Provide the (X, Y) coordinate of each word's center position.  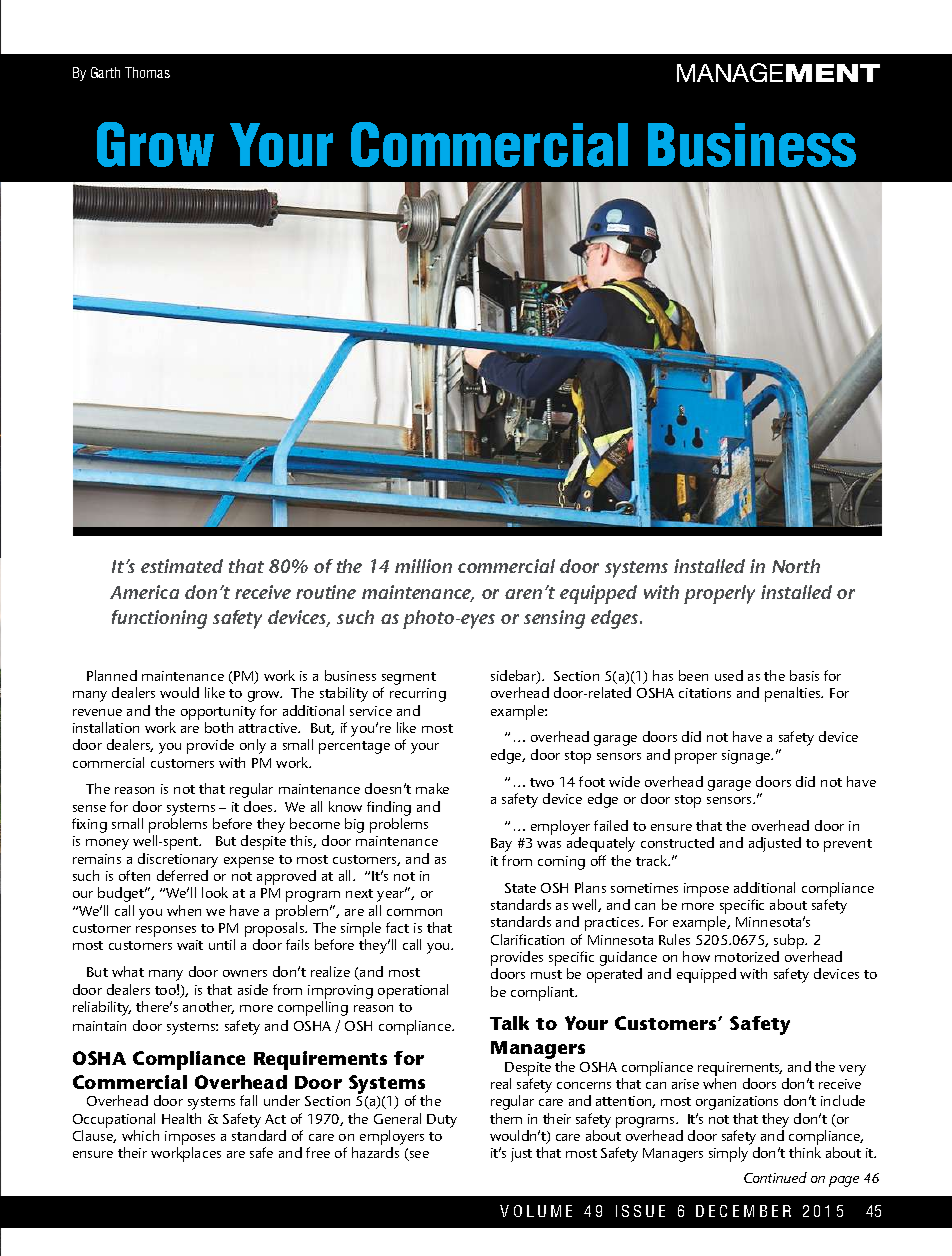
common (414, 912)
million (423, 566)
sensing (554, 619)
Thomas (147, 72)
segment (409, 678)
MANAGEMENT (778, 72)
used (729, 675)
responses (166, 931)
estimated (182, 566)
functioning (159, 619)
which (140, 1135)
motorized (747, 956)
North (796, 566)
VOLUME (536, 1211)
